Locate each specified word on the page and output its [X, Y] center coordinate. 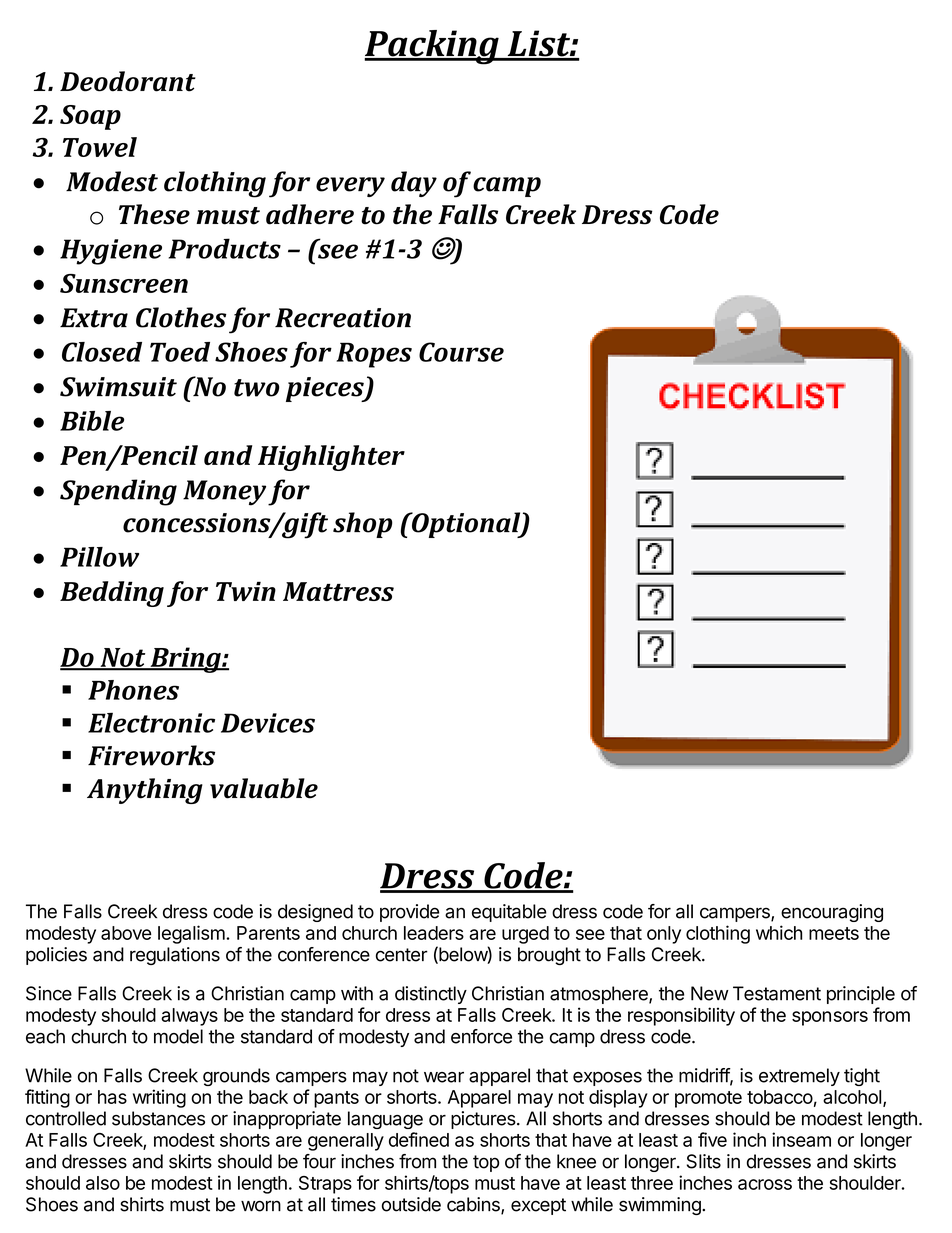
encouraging [832, 913]
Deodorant [128, 81]
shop [363, 525]
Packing [432, 47]
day [414, 184]
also [103, 1183]
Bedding [112, 594]
